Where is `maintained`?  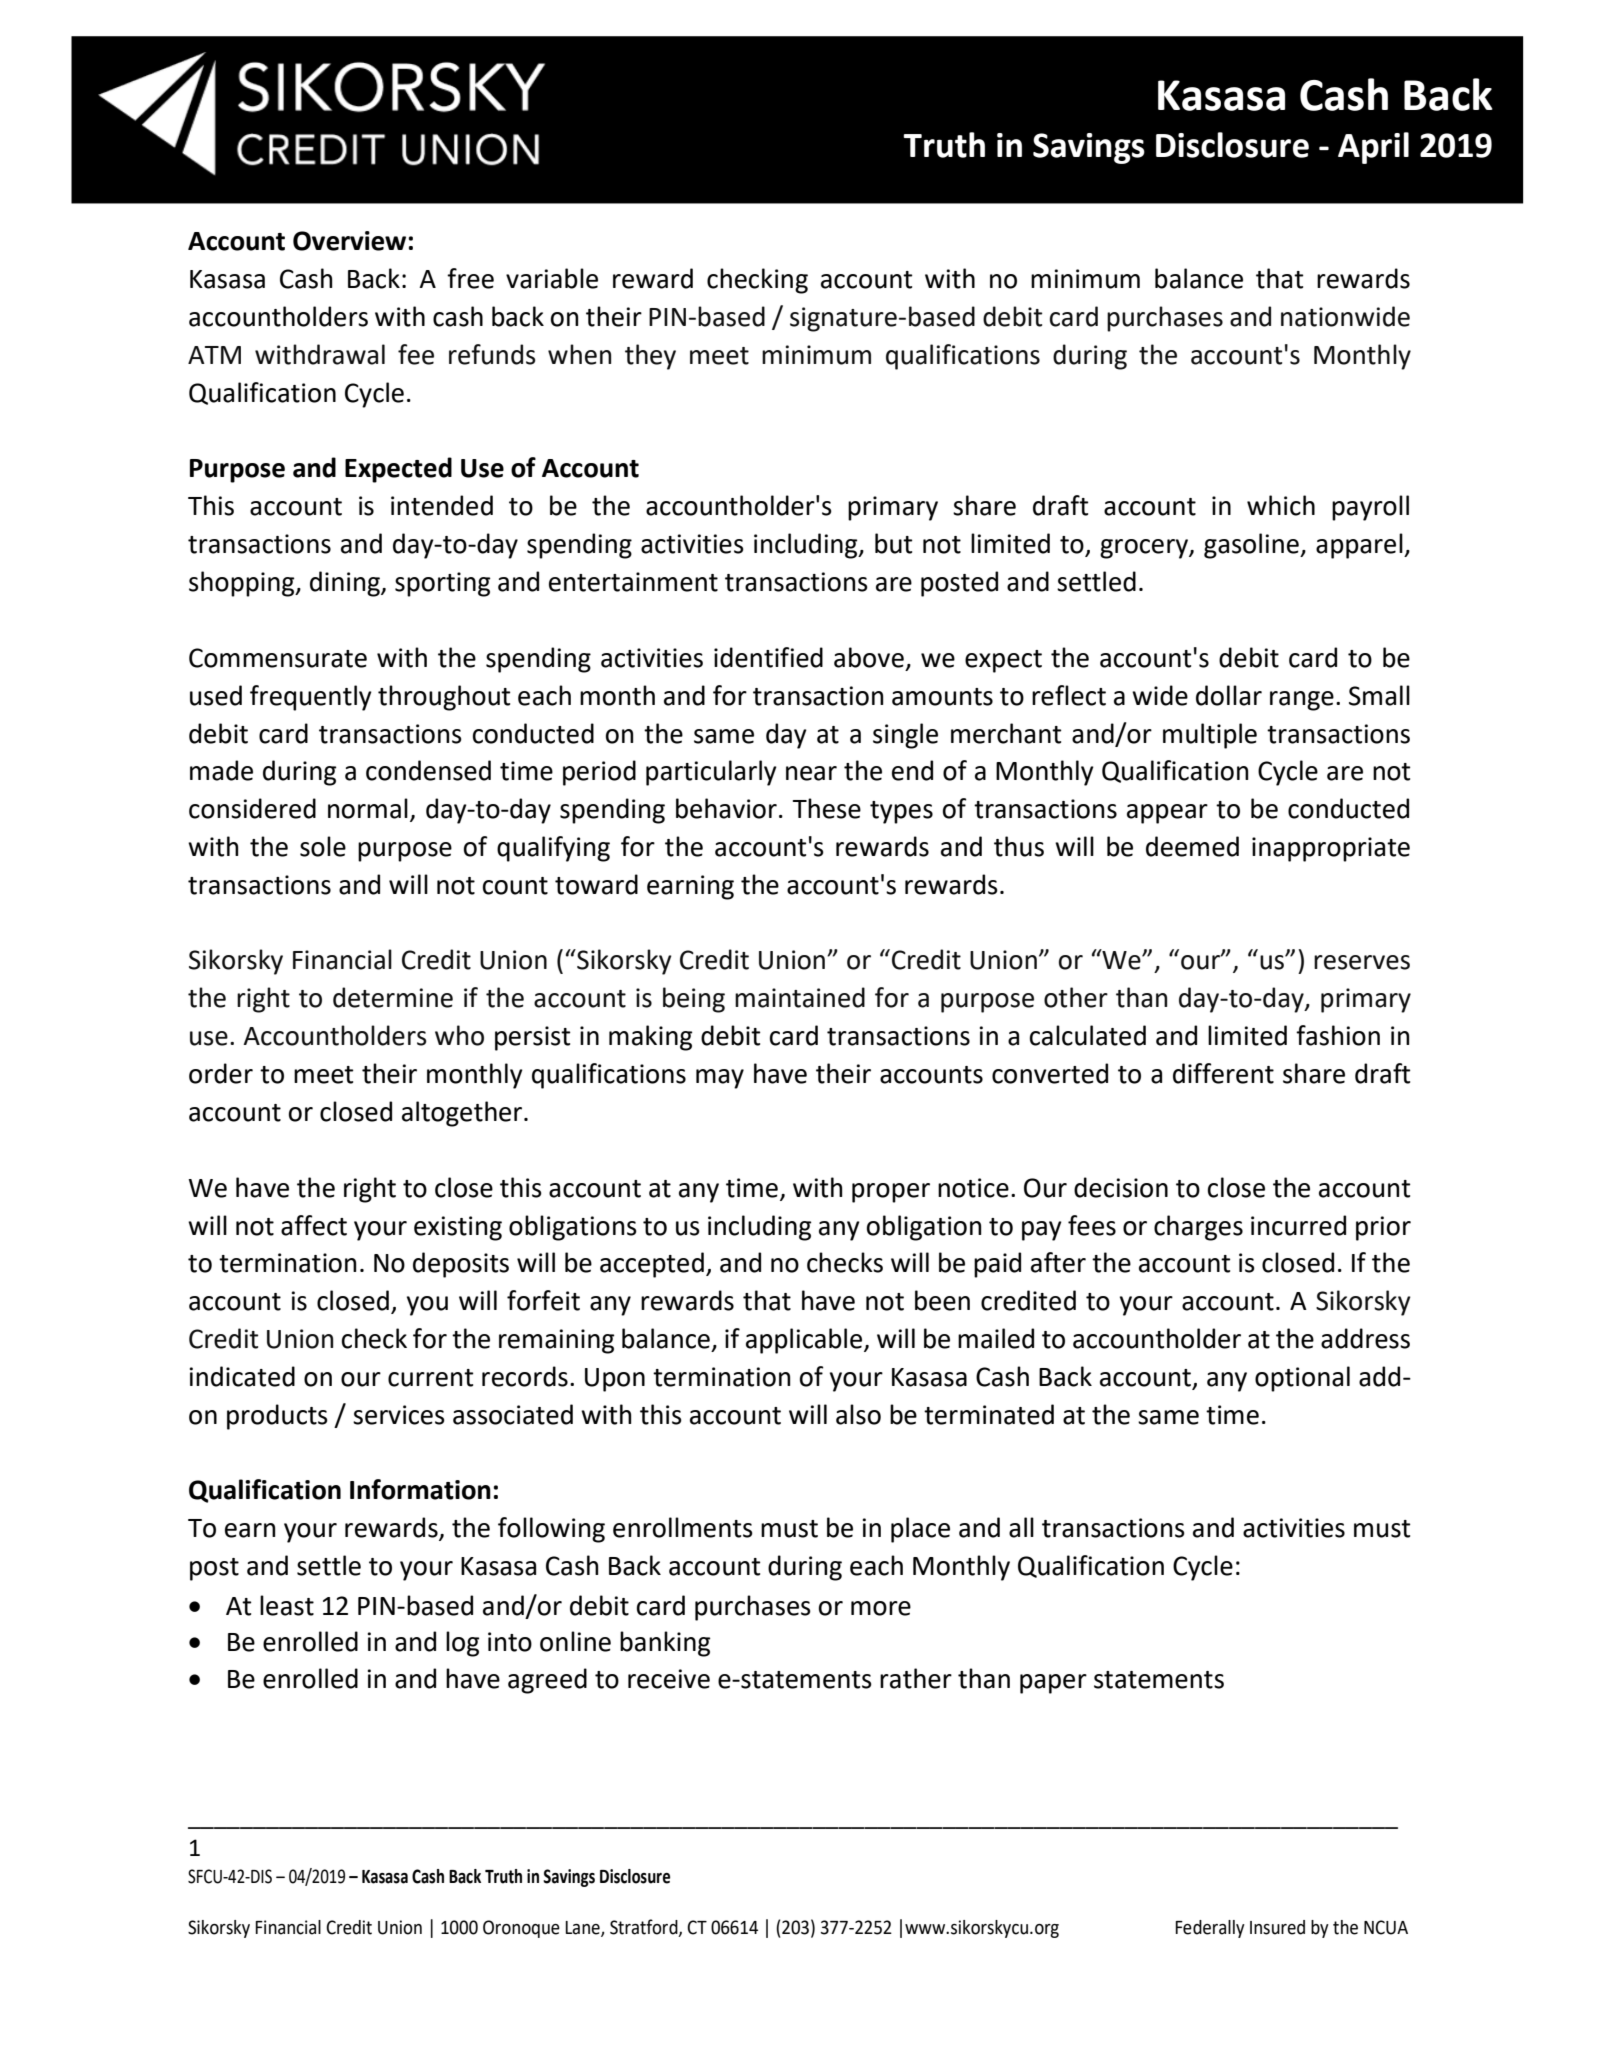 maintained is located at coordinates (800, 997).
